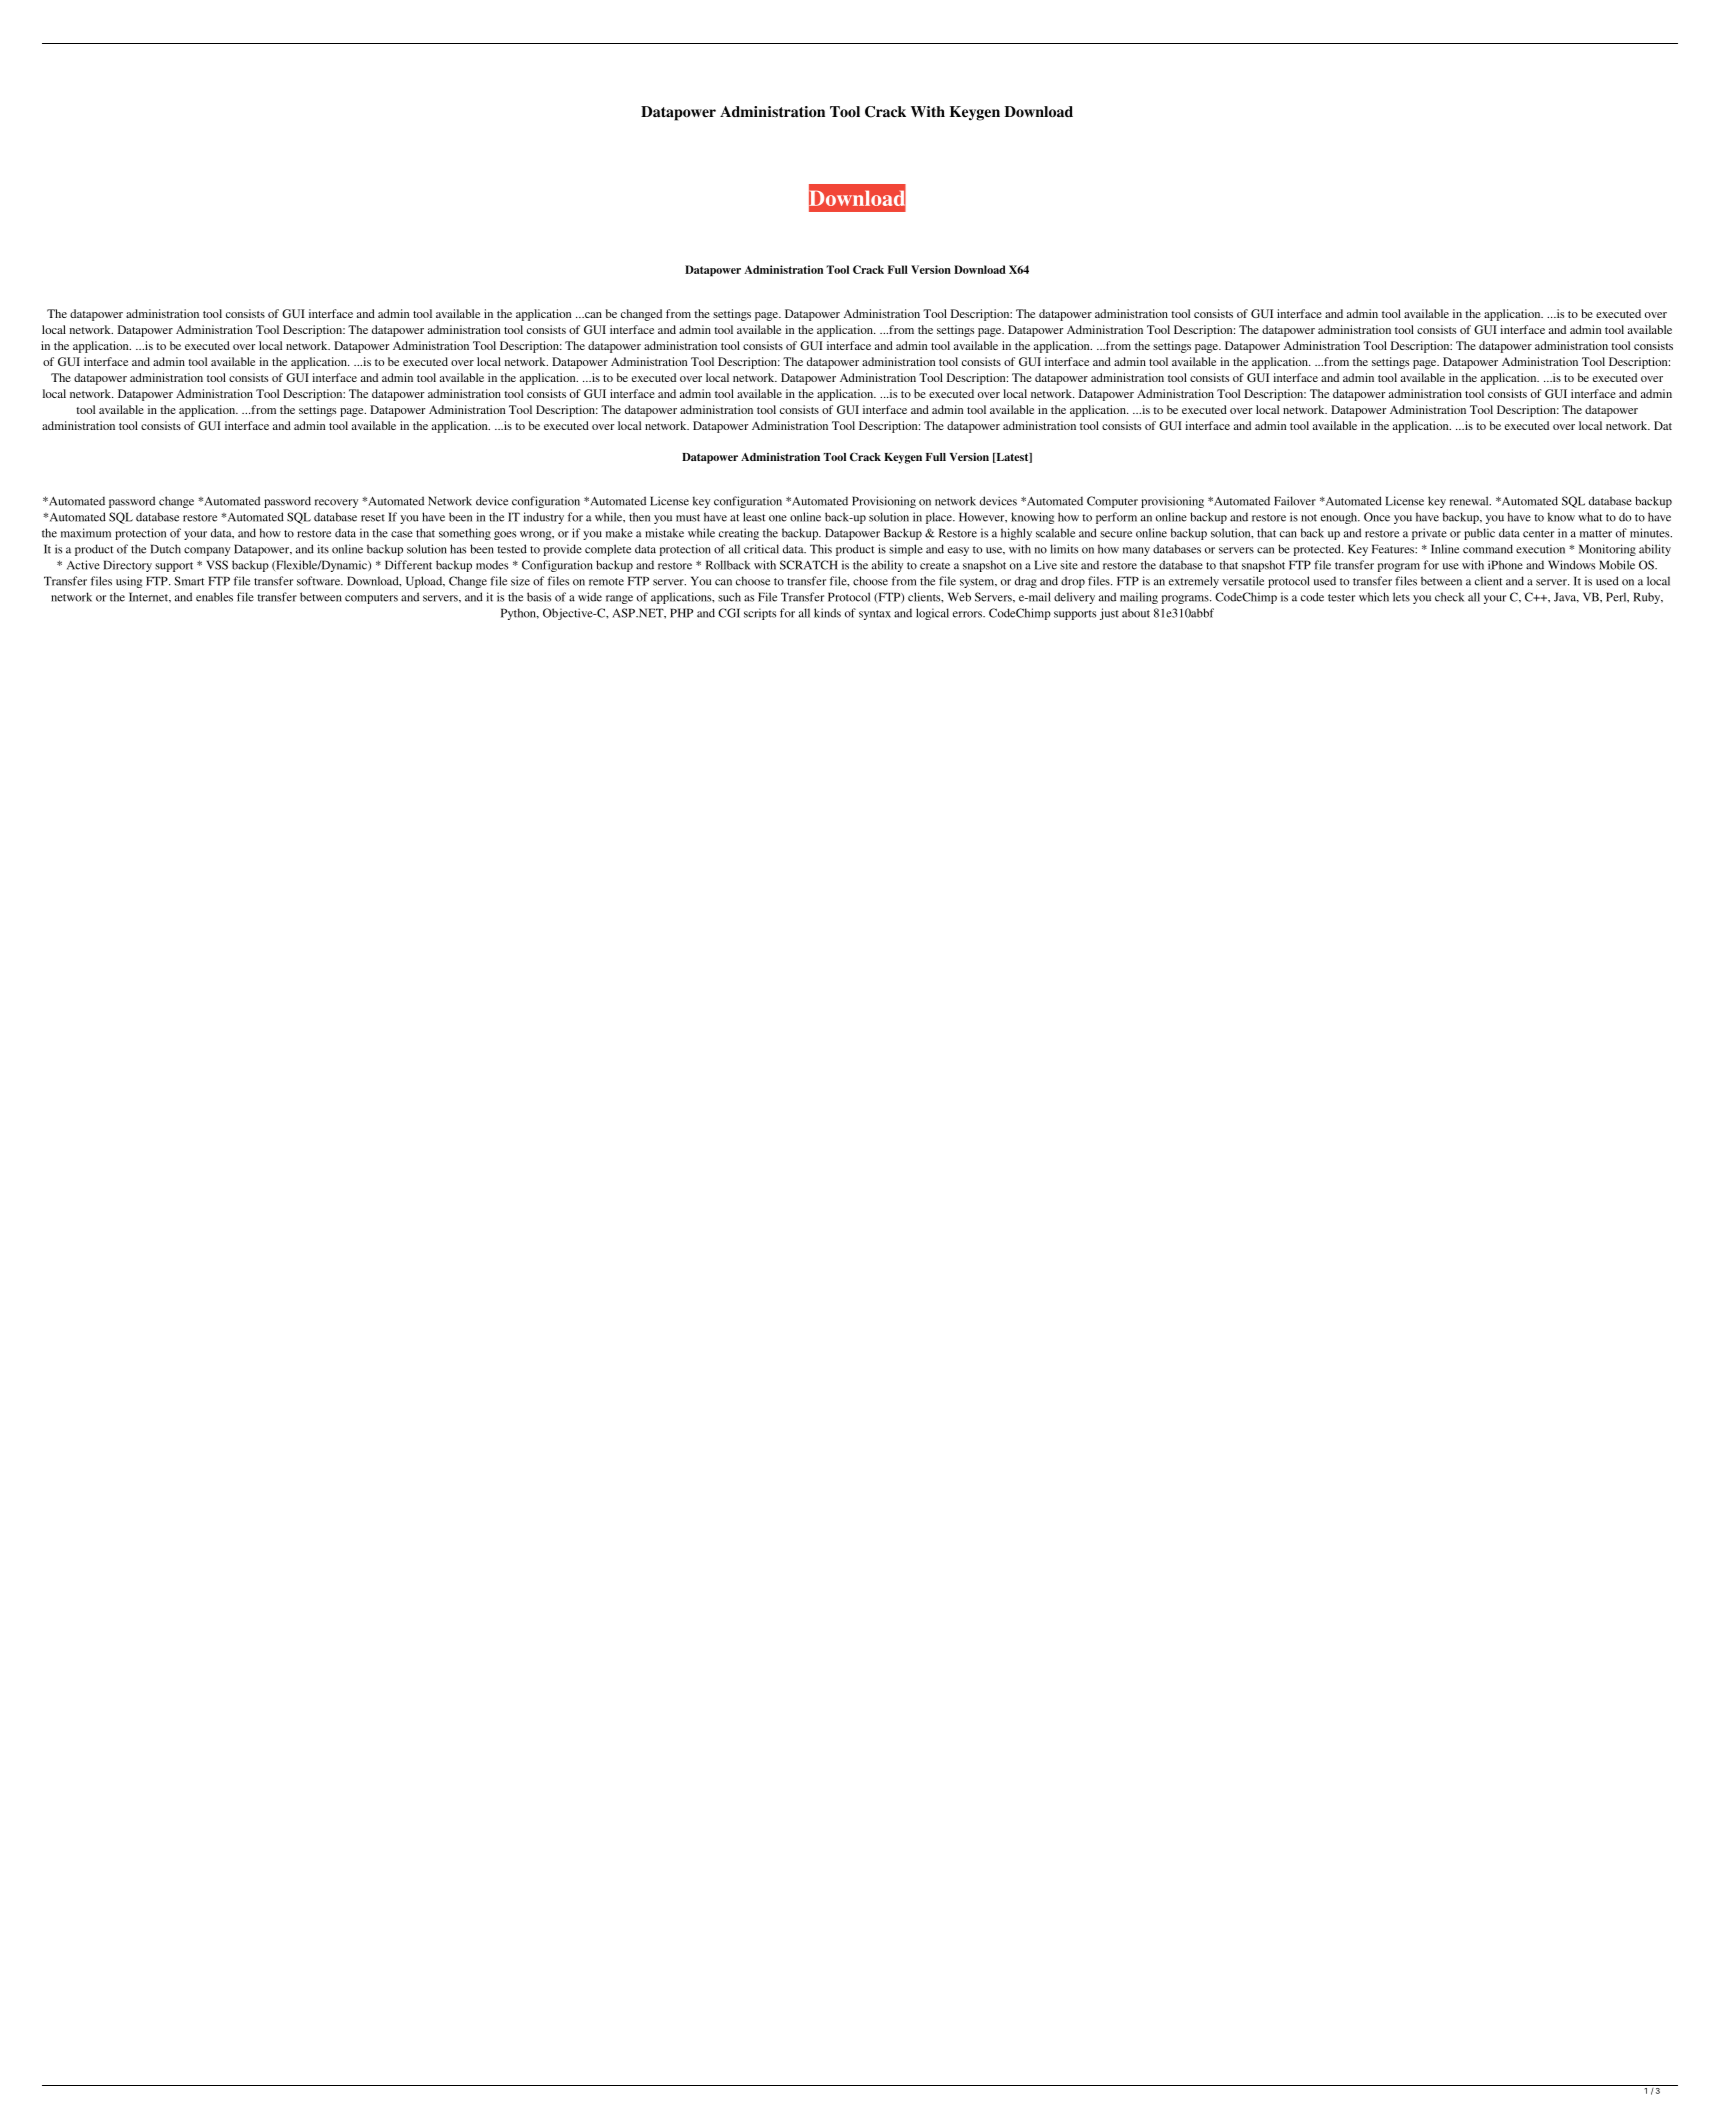 The height and width of the screenshot is (2114, 1720). What do you see at coordinates (373, 518) in the screenshot?
I see `reset` at bounding box center [373, 518].
